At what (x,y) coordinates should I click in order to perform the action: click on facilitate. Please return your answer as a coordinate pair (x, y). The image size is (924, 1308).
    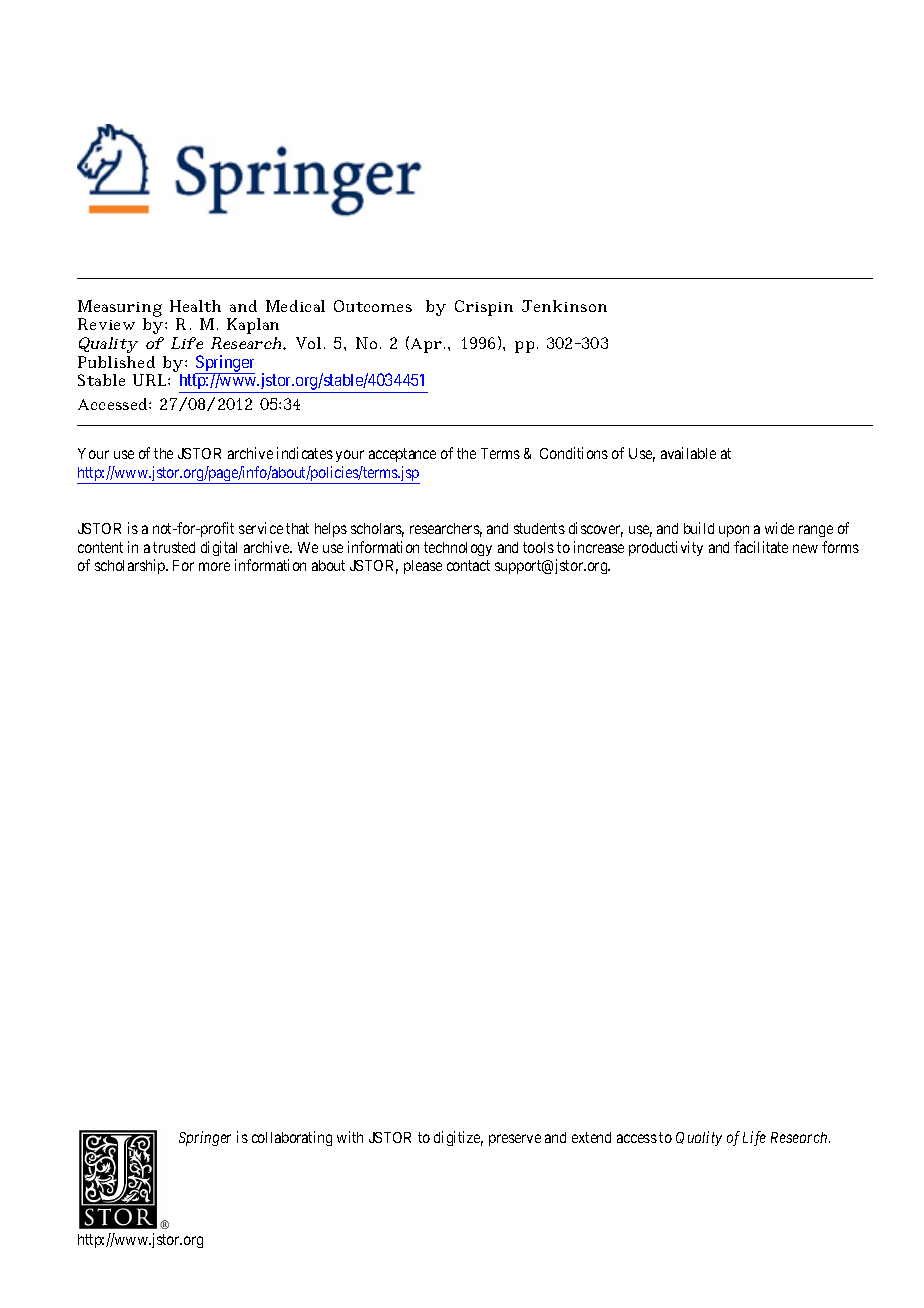
    Looking at the image, I should click on (761, 547).
